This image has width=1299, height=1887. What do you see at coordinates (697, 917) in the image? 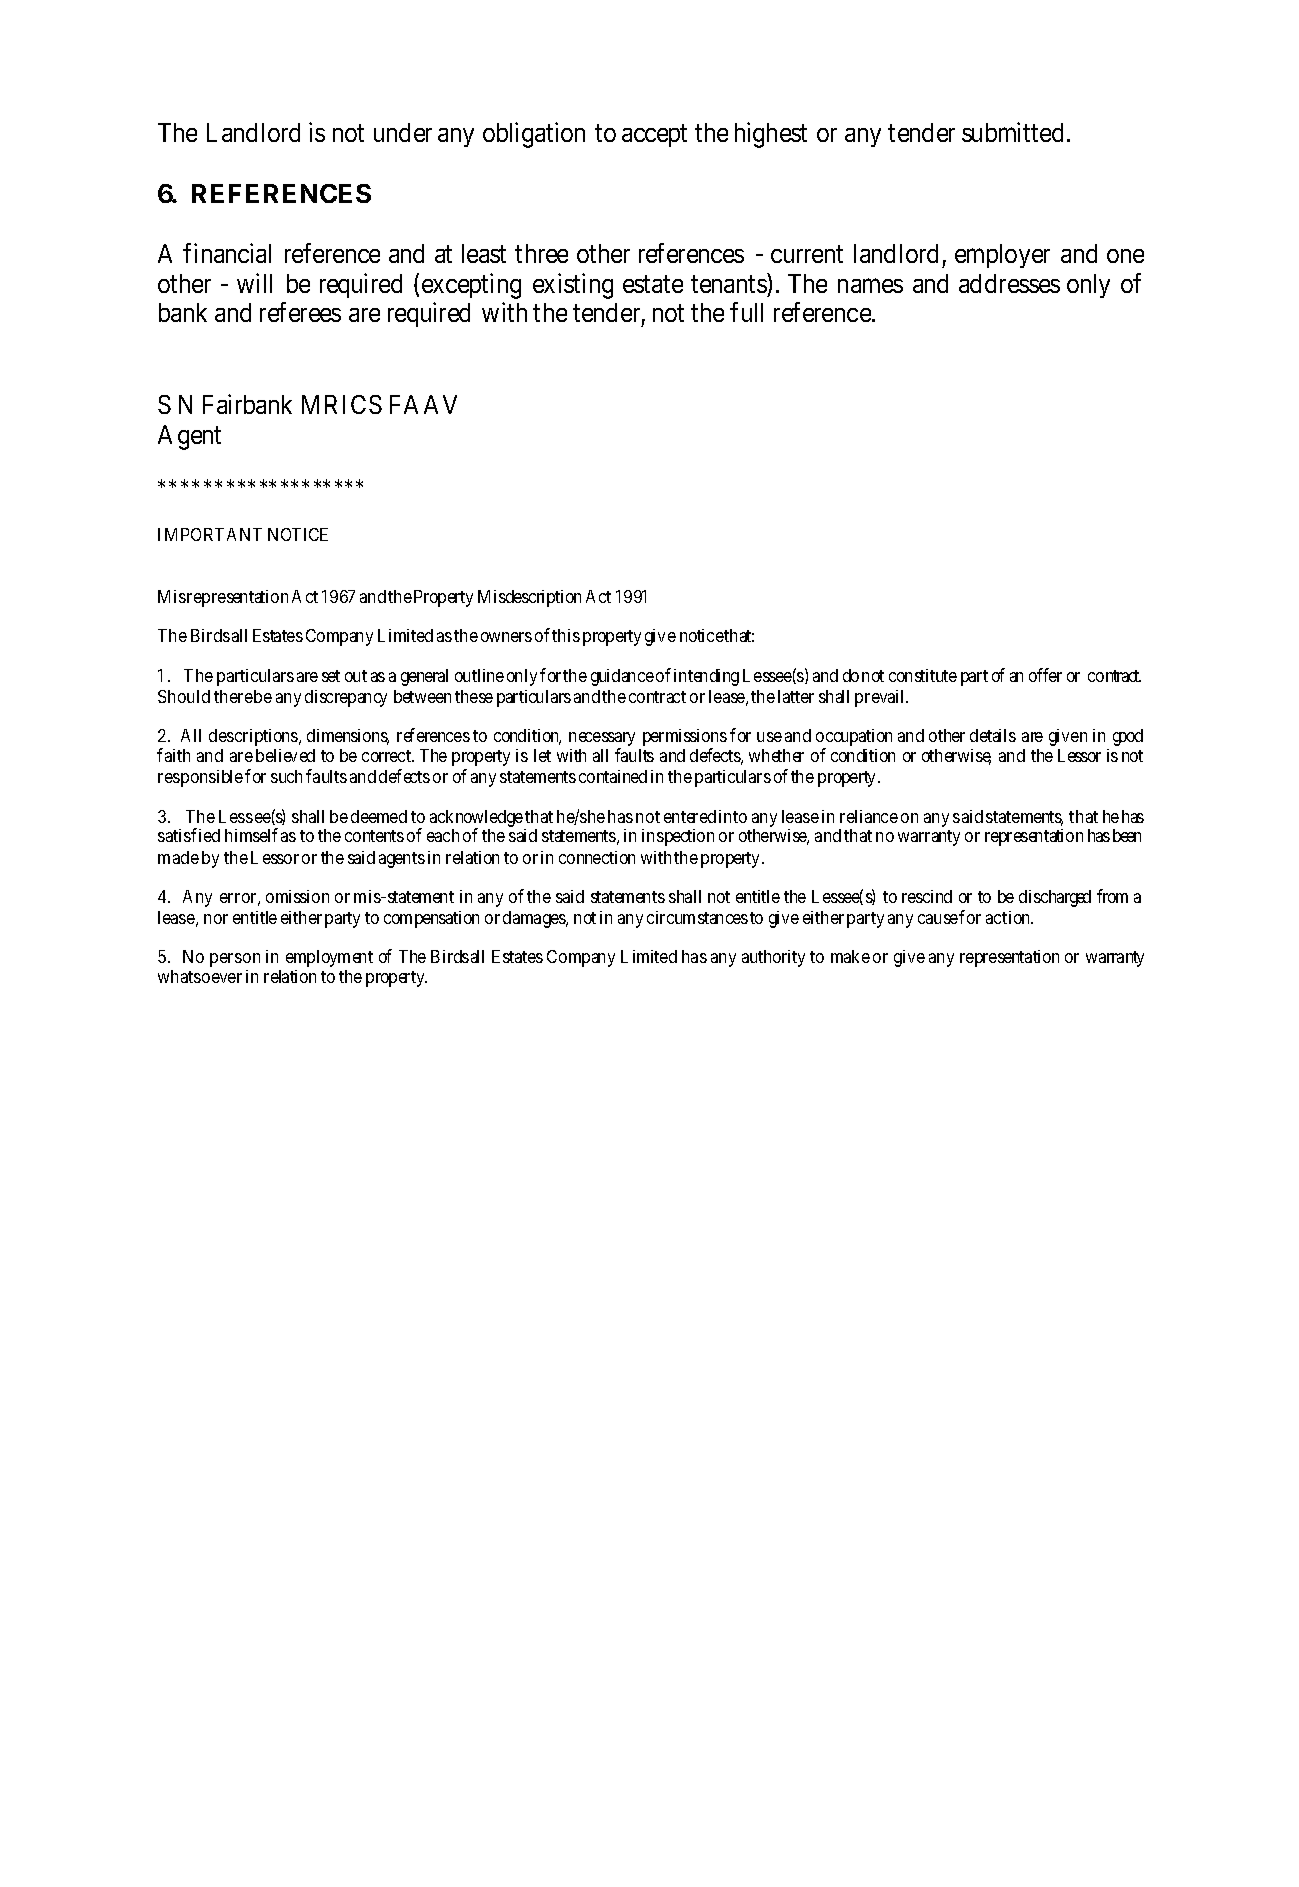
I see `circumstances` at bounding box center [697, 917].
